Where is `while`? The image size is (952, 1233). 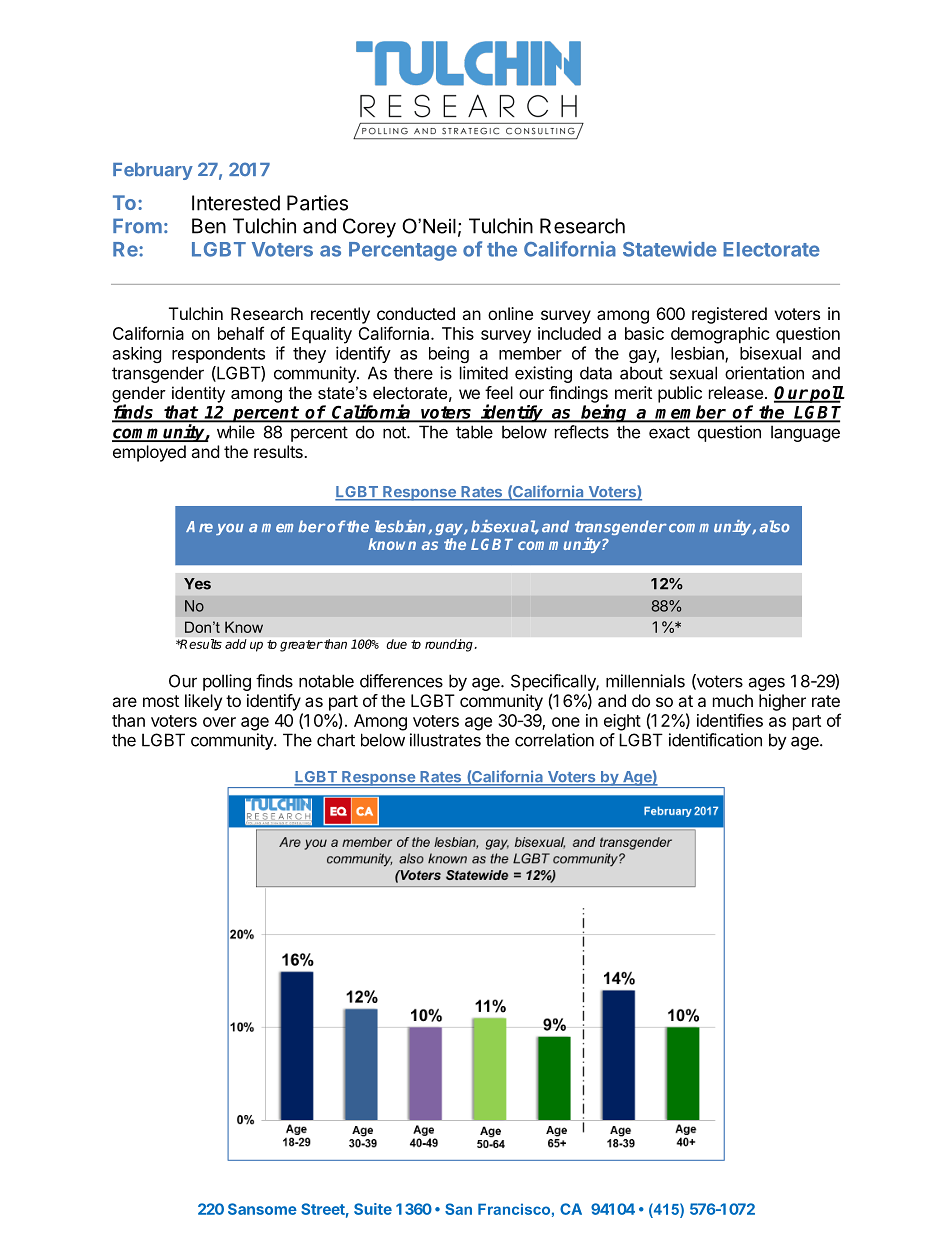
while is located at coordinates (236, 432).
